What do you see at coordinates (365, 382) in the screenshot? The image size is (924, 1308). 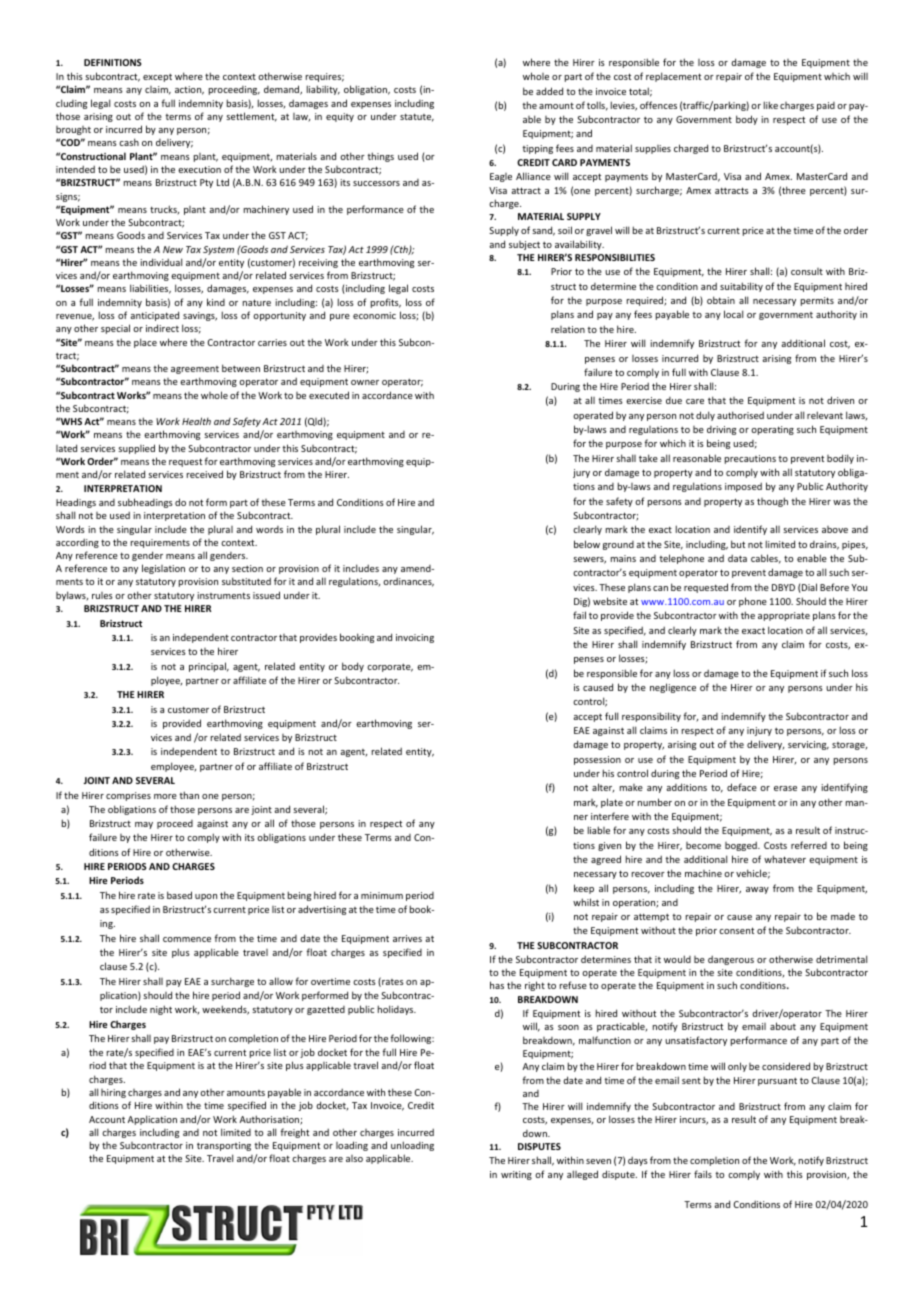 I see `owner` at bounding box center [365, 382].
